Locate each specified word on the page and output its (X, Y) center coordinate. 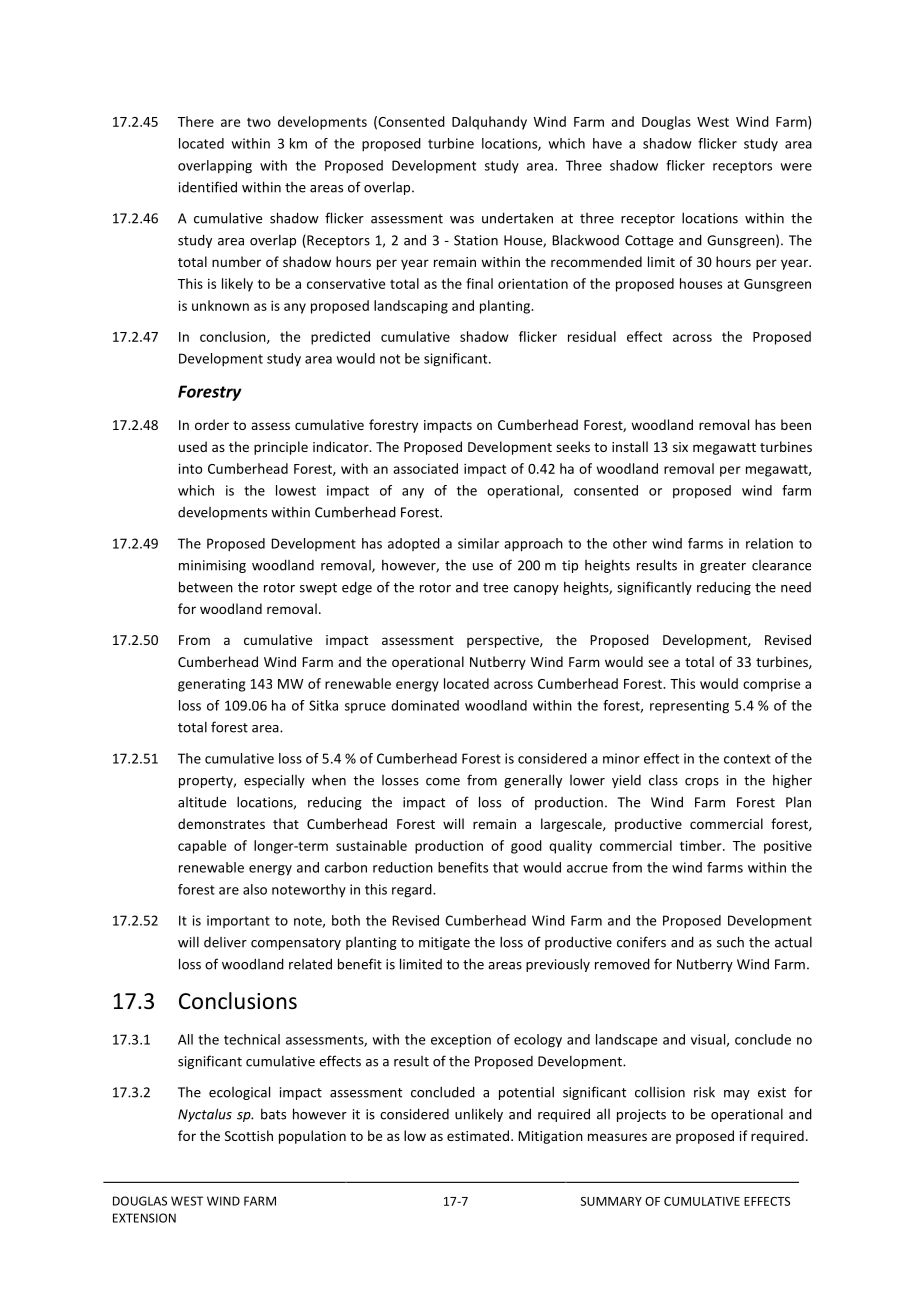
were (796, 167)
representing (689, 707)
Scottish (249, 1135)
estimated (478, 1135)
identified (208, 187)
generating (211, 685)
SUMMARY (611, 1201)
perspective (504, 641)
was (462, 220)
